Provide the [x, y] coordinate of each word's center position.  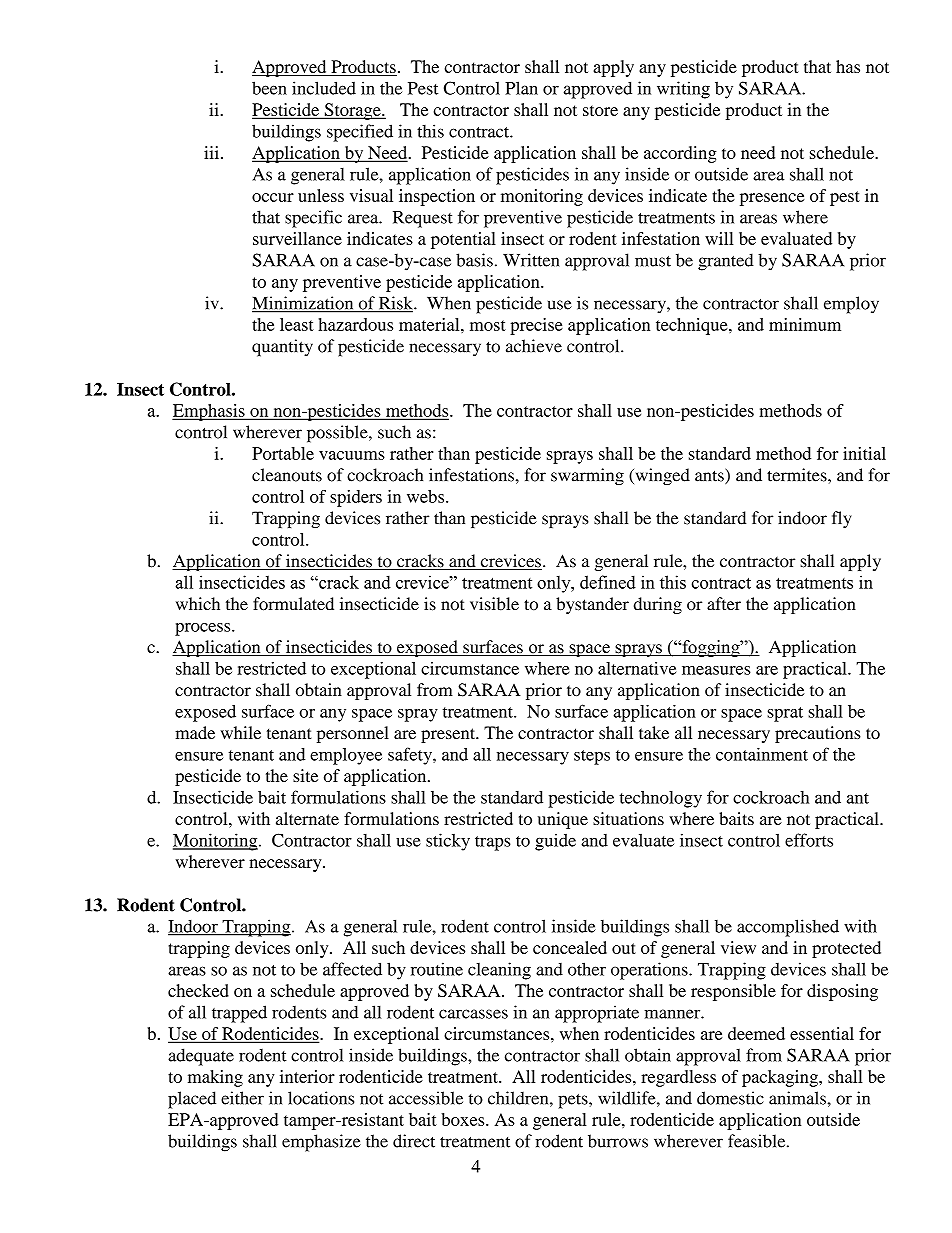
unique [563, 820]
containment [762, 754]
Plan [521, 88]
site [305, 775]
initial [864, 453]
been [269, 88]
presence [772, 199]
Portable [283, 453]
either [242, 1098]
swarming [587, 477]
